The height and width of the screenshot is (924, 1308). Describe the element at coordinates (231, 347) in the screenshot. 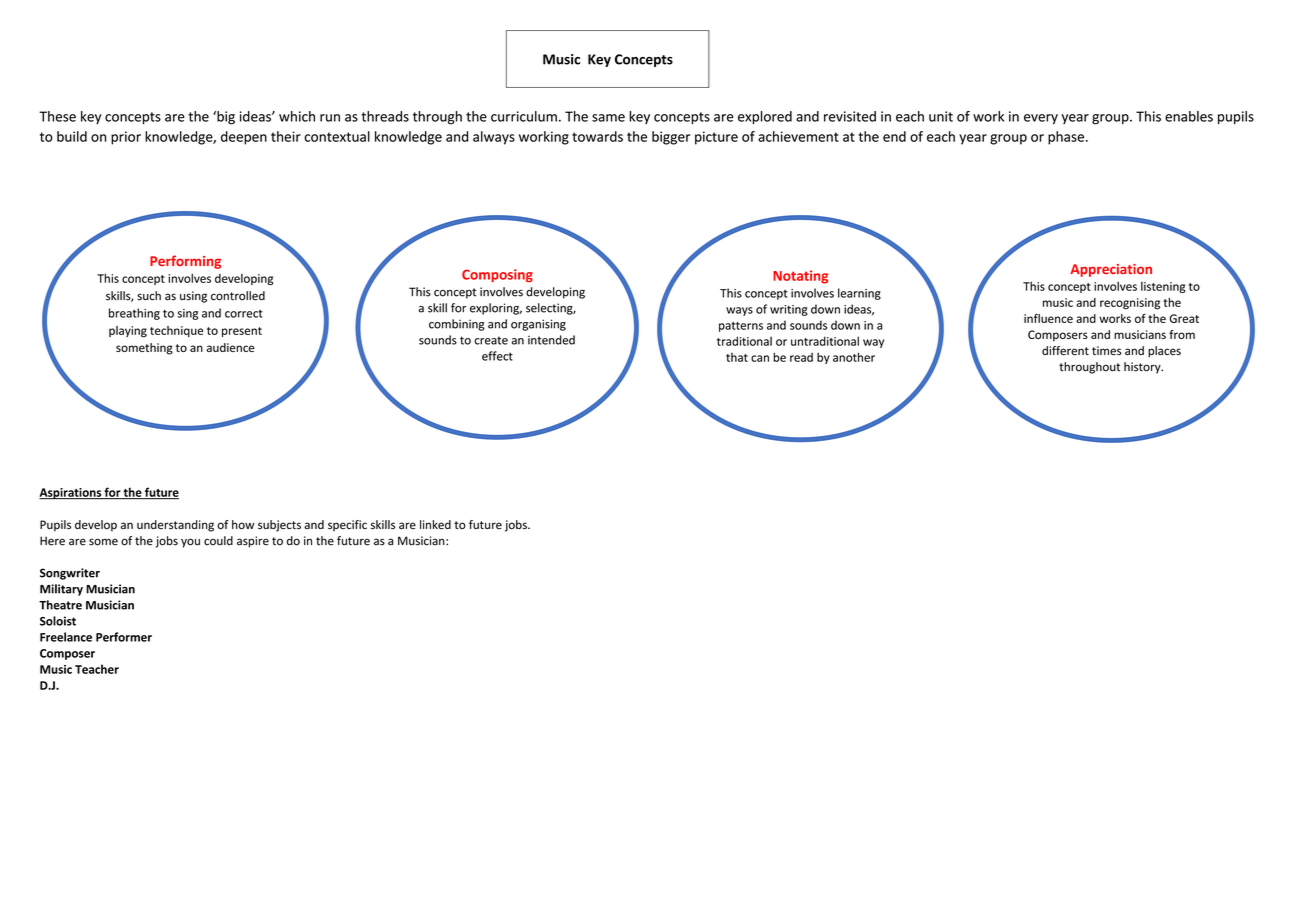

I see `audience` at that location.
